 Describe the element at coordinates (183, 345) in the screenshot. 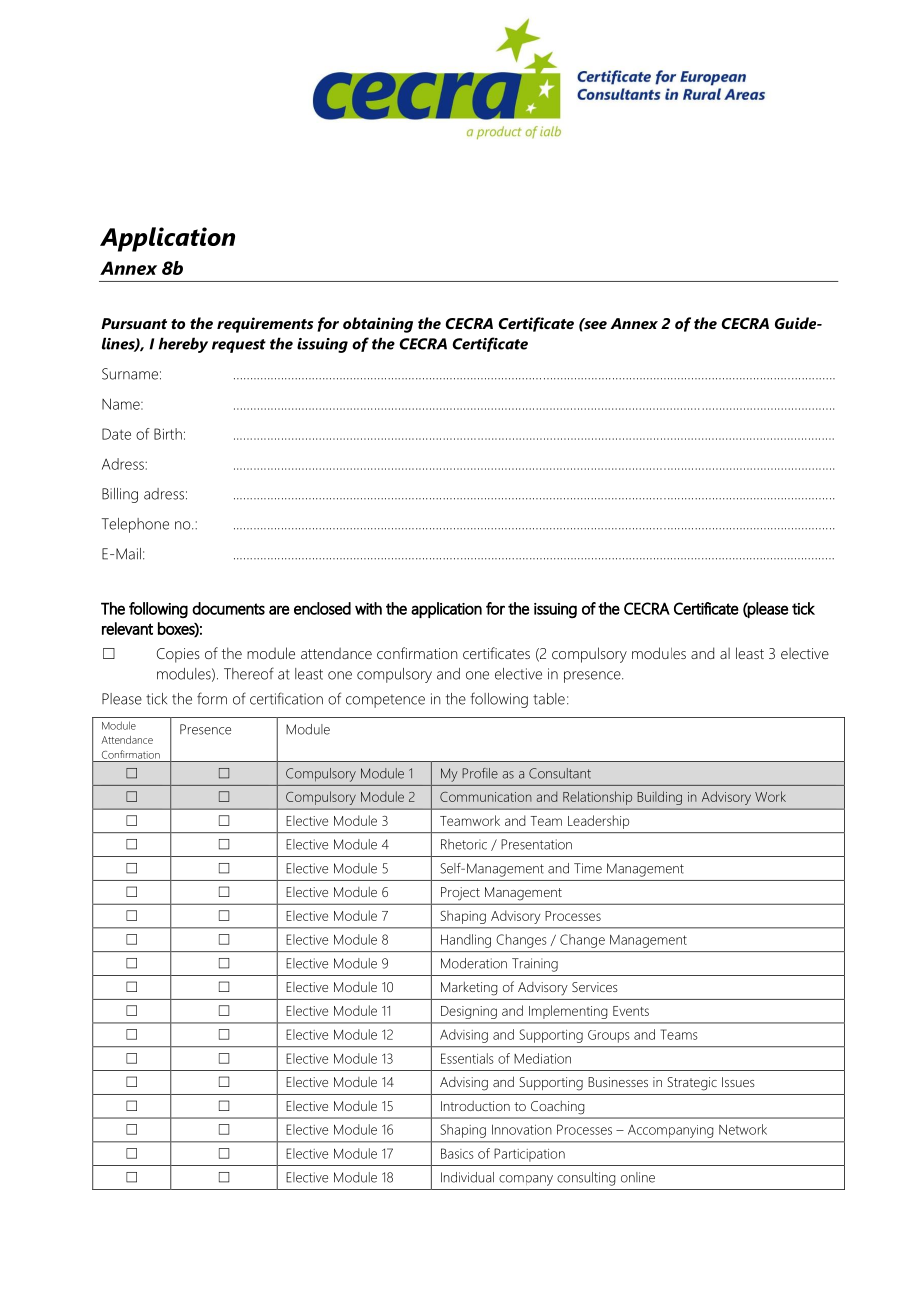

I see `hereby` at that location.
